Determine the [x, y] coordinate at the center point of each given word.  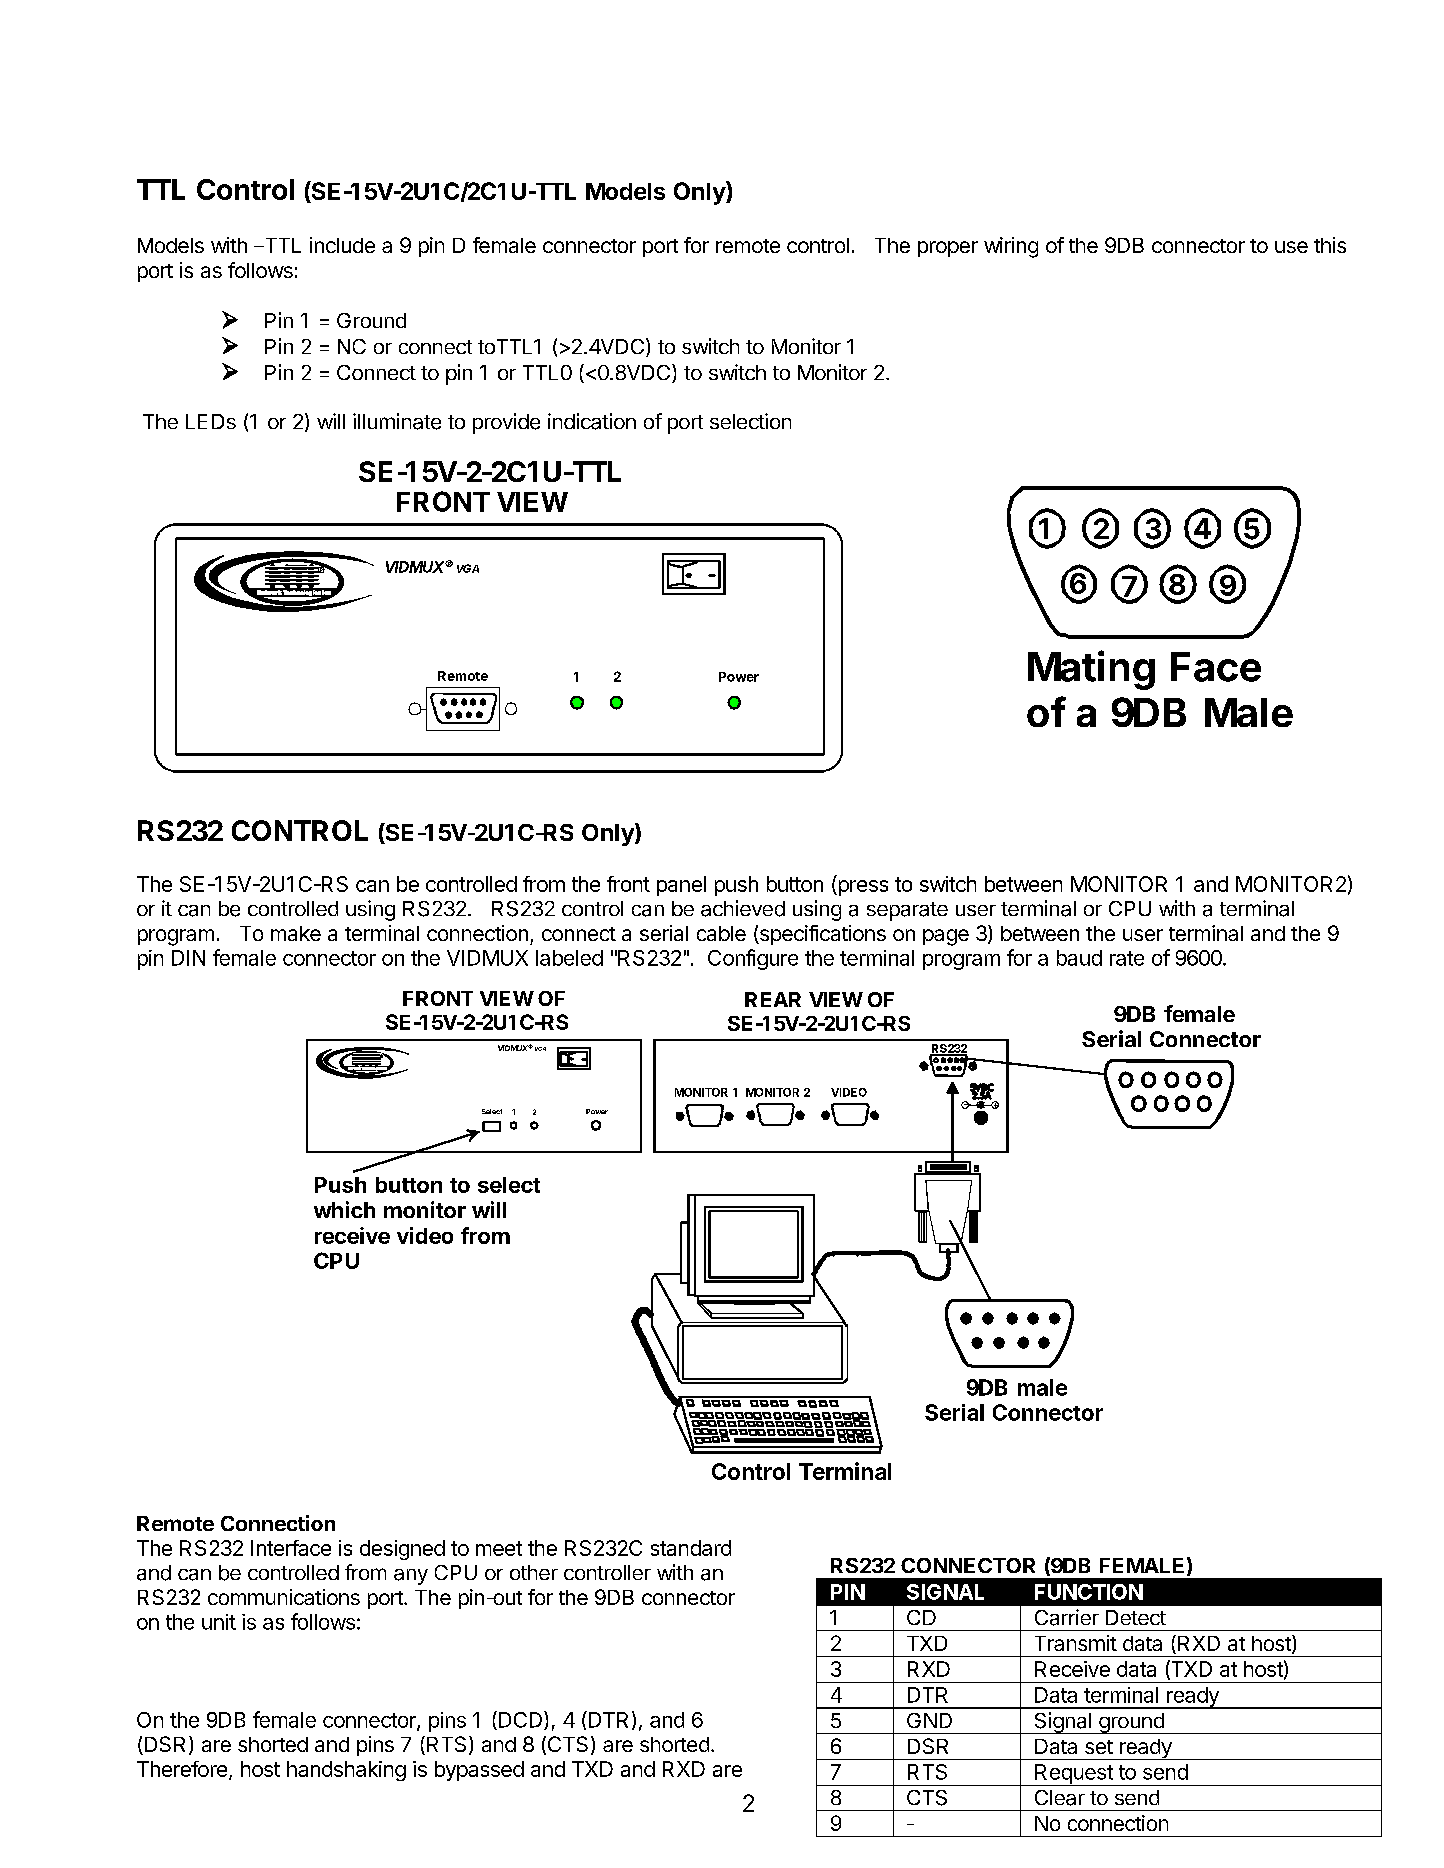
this [1330, 245]
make [296, 933]
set [1099, 1747]
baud [1079, 958]
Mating [1091, 670]
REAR [773, 999]
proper [948, 249]
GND [929, 1720]
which [344, 1209]
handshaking [346, 1771]
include [342, 245]
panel [681, 886]
